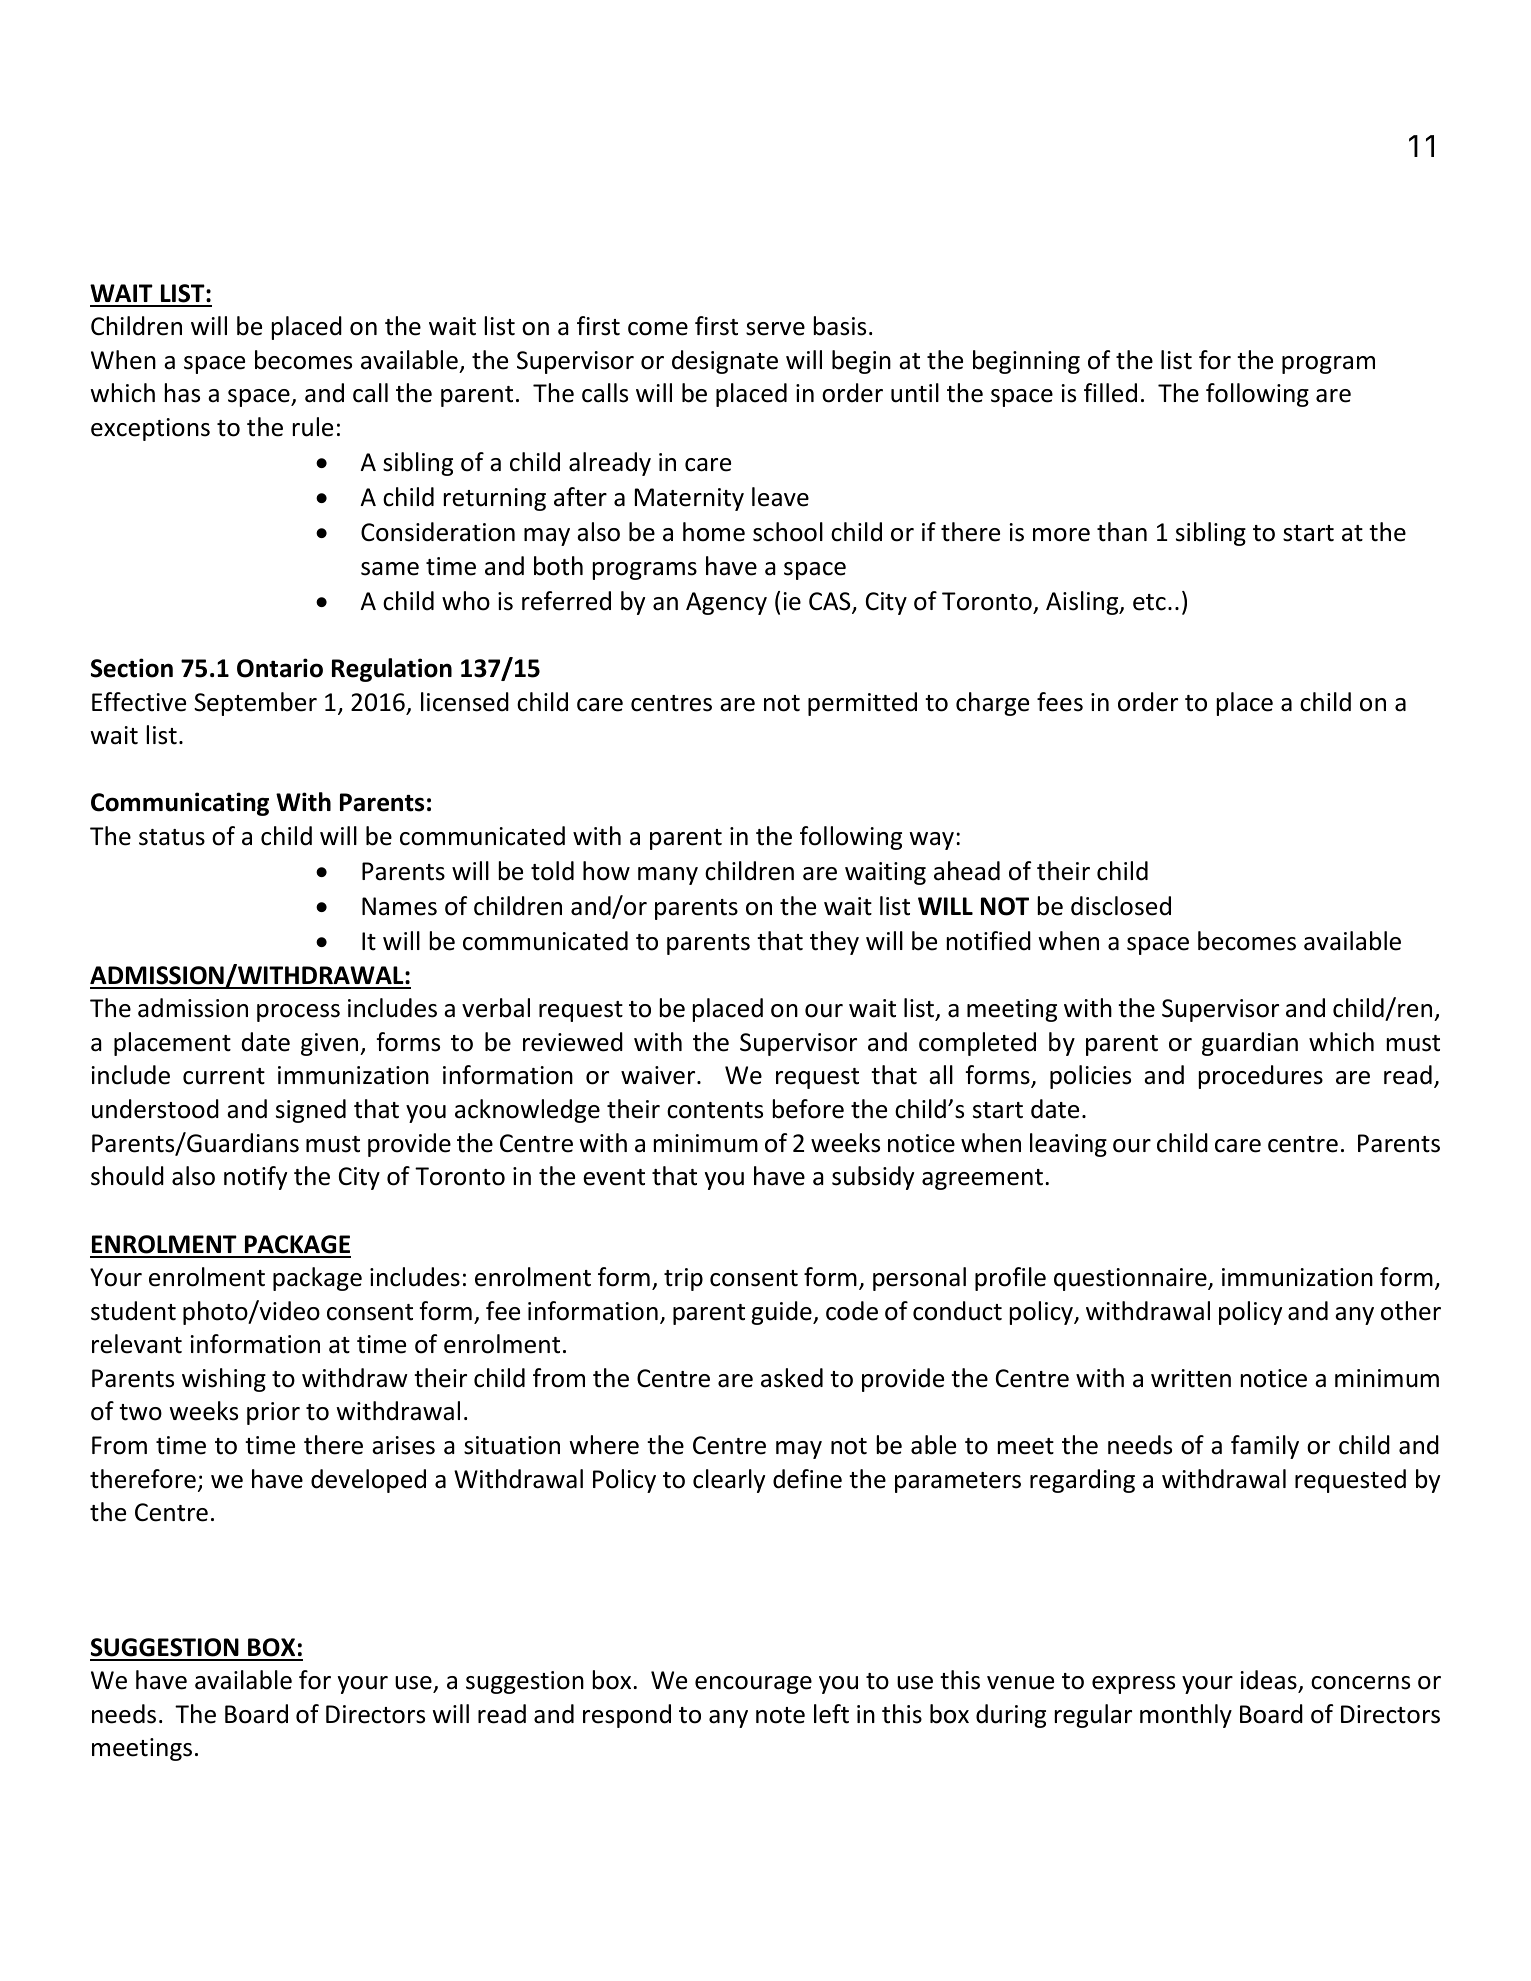 This image has height=1981, width=1531. What do you see at coordinates (1121, 906) in the image?
I see `disclosed` at bounding box center [1121, 906].
